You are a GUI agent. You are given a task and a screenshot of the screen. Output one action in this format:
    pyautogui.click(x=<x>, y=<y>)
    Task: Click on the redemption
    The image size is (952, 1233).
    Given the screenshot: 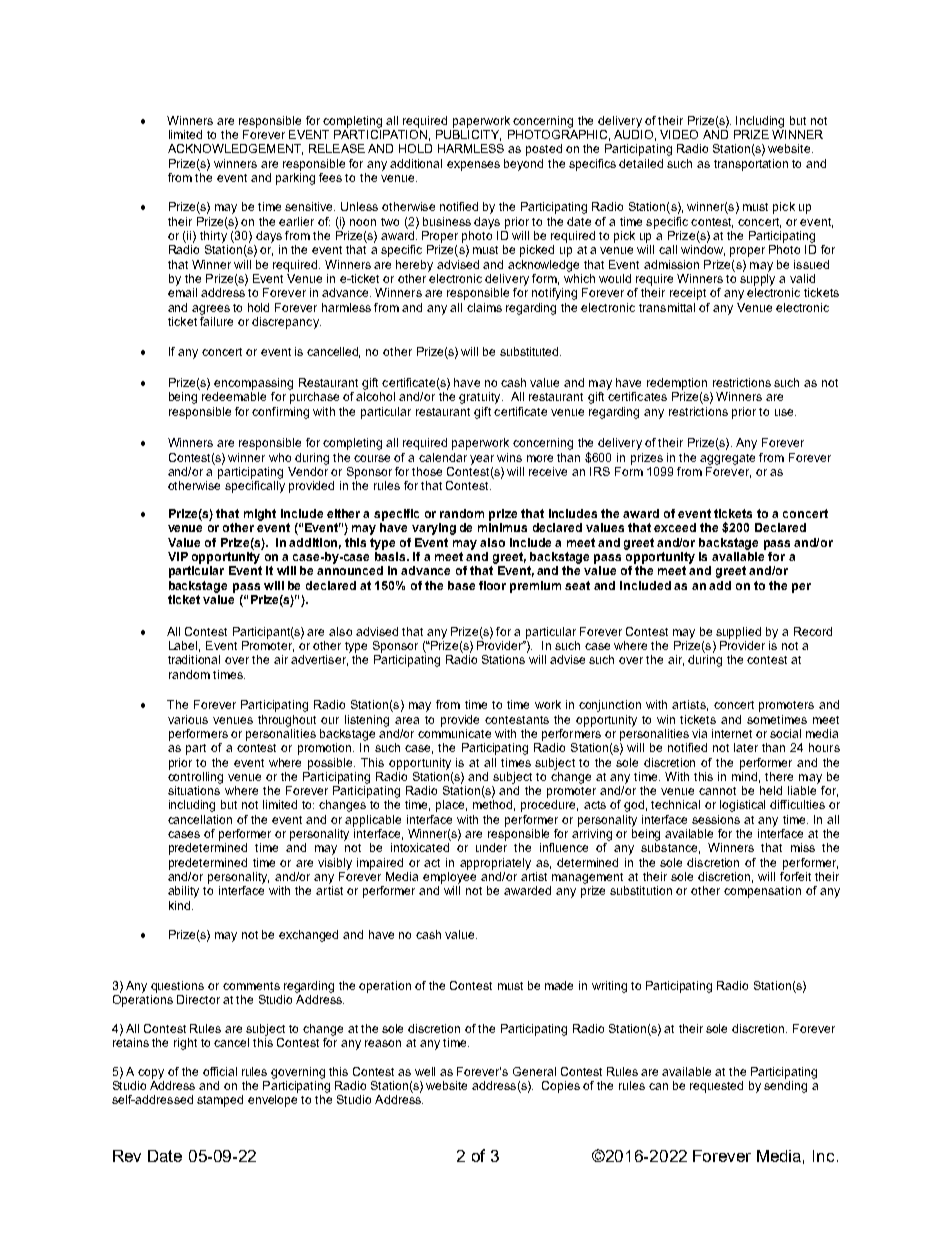 What is the action you would take?
    pyautogui.click(x=677, y=384)
